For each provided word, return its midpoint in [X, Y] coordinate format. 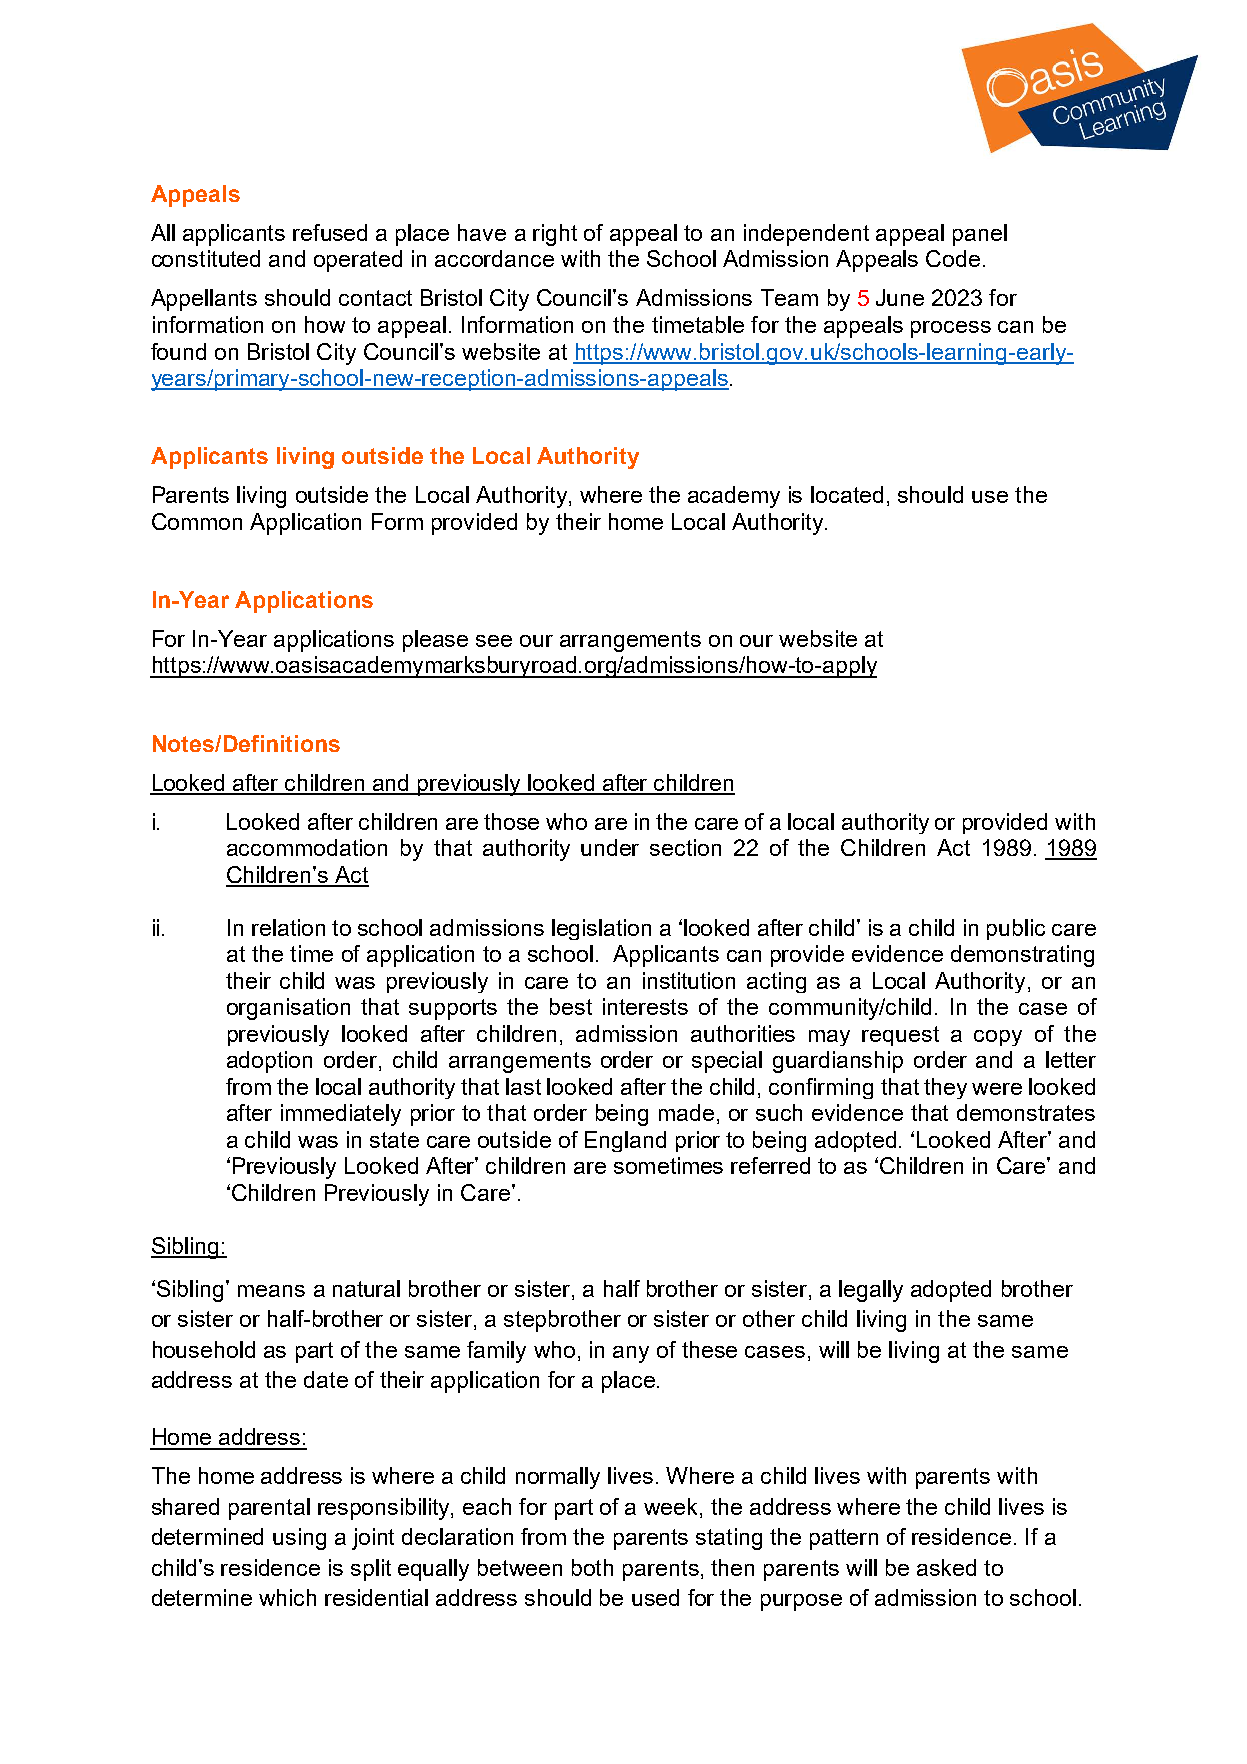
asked [946, 1567]
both [592, 1567]
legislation [601, 929]
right [555, 235]
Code [953, 258]
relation [288, 927]
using [299, 1539]
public [1016, 929]
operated [358, 261]
